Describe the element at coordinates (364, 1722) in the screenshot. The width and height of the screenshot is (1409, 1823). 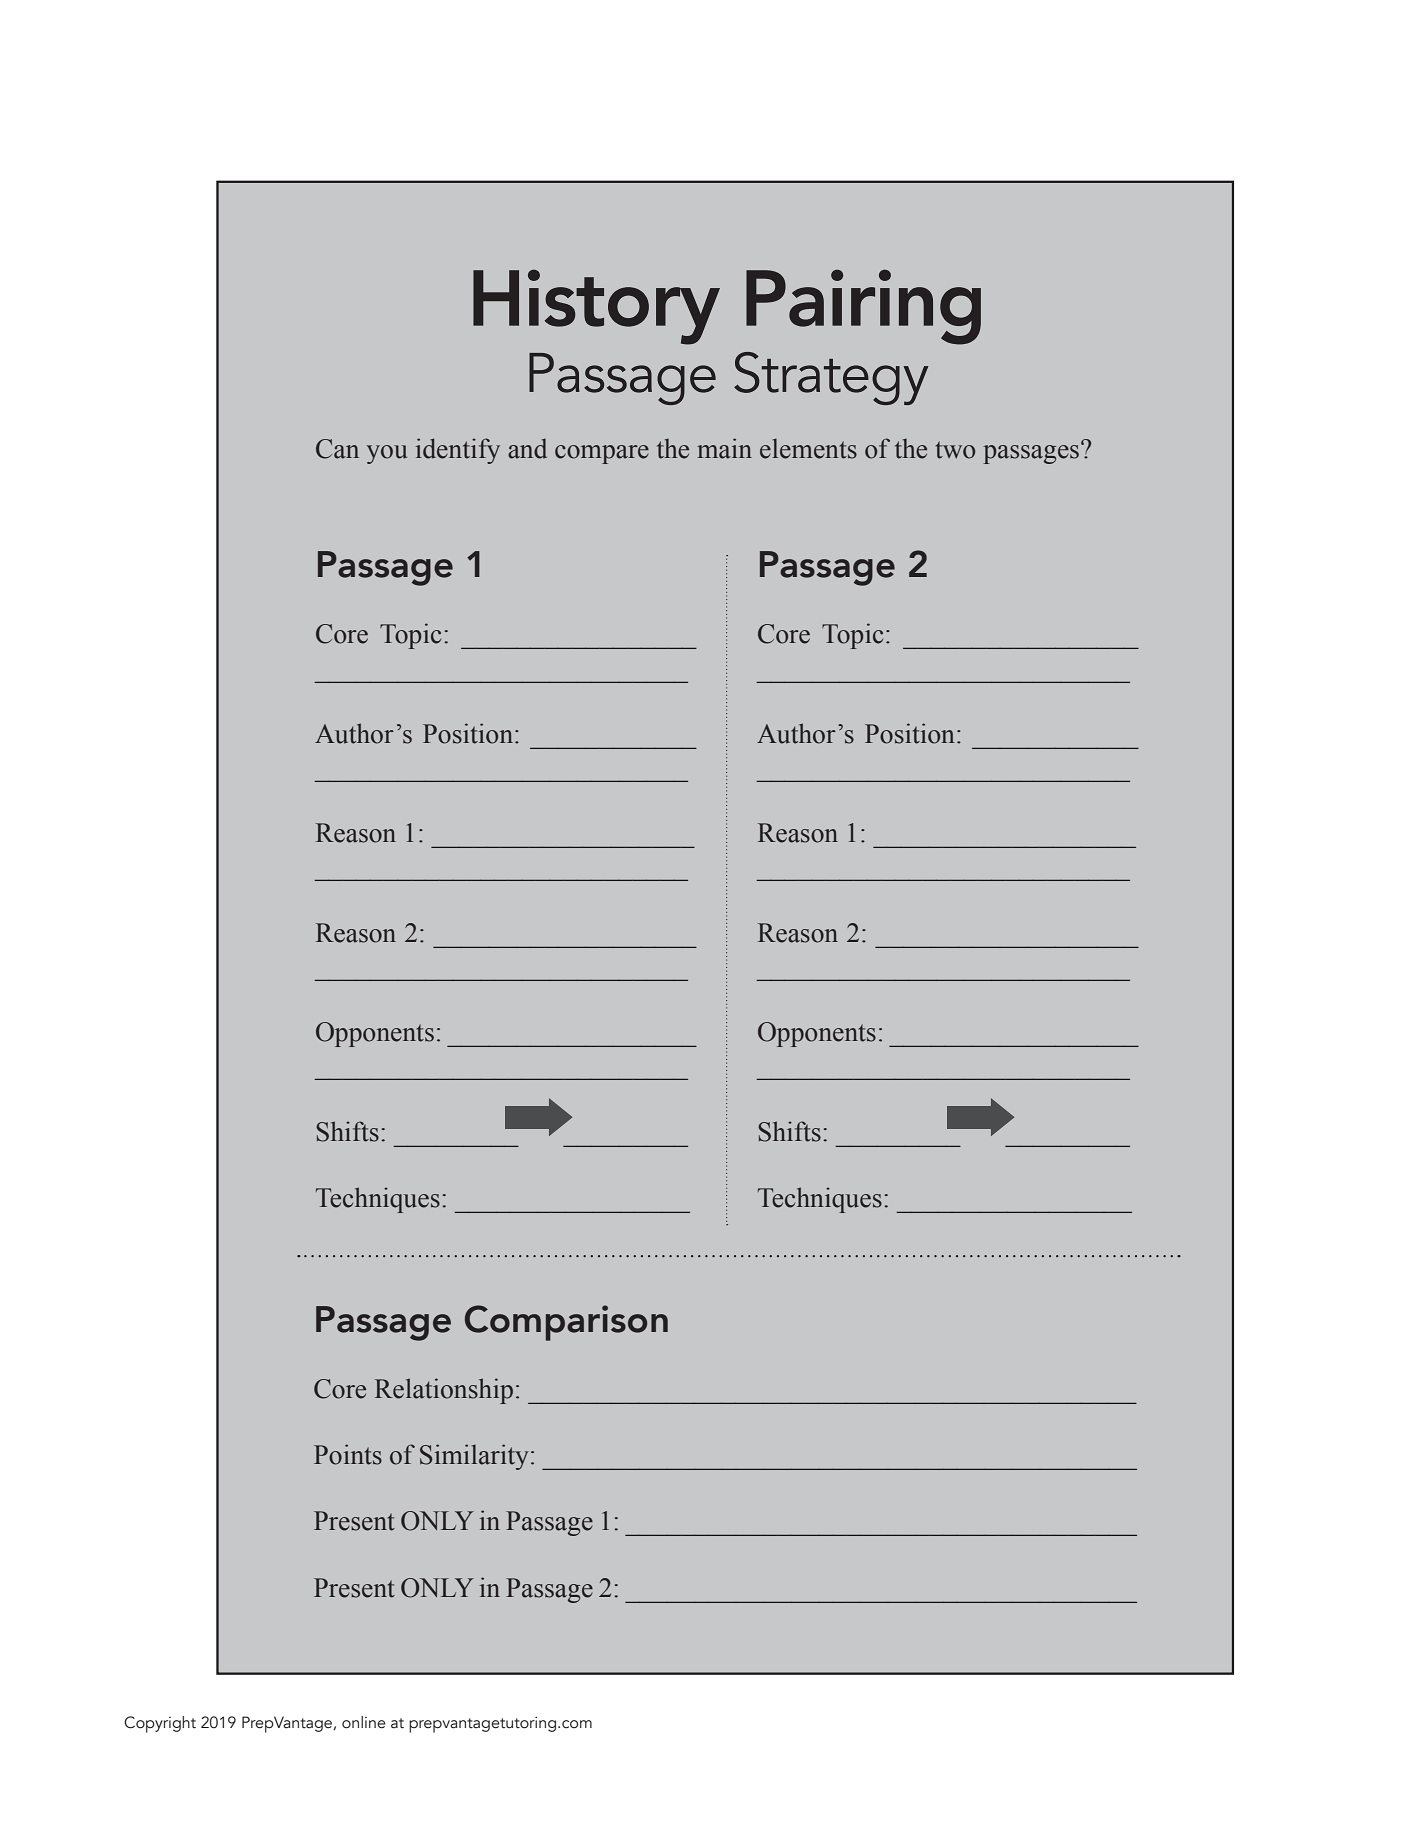
I see `online` at that location.
